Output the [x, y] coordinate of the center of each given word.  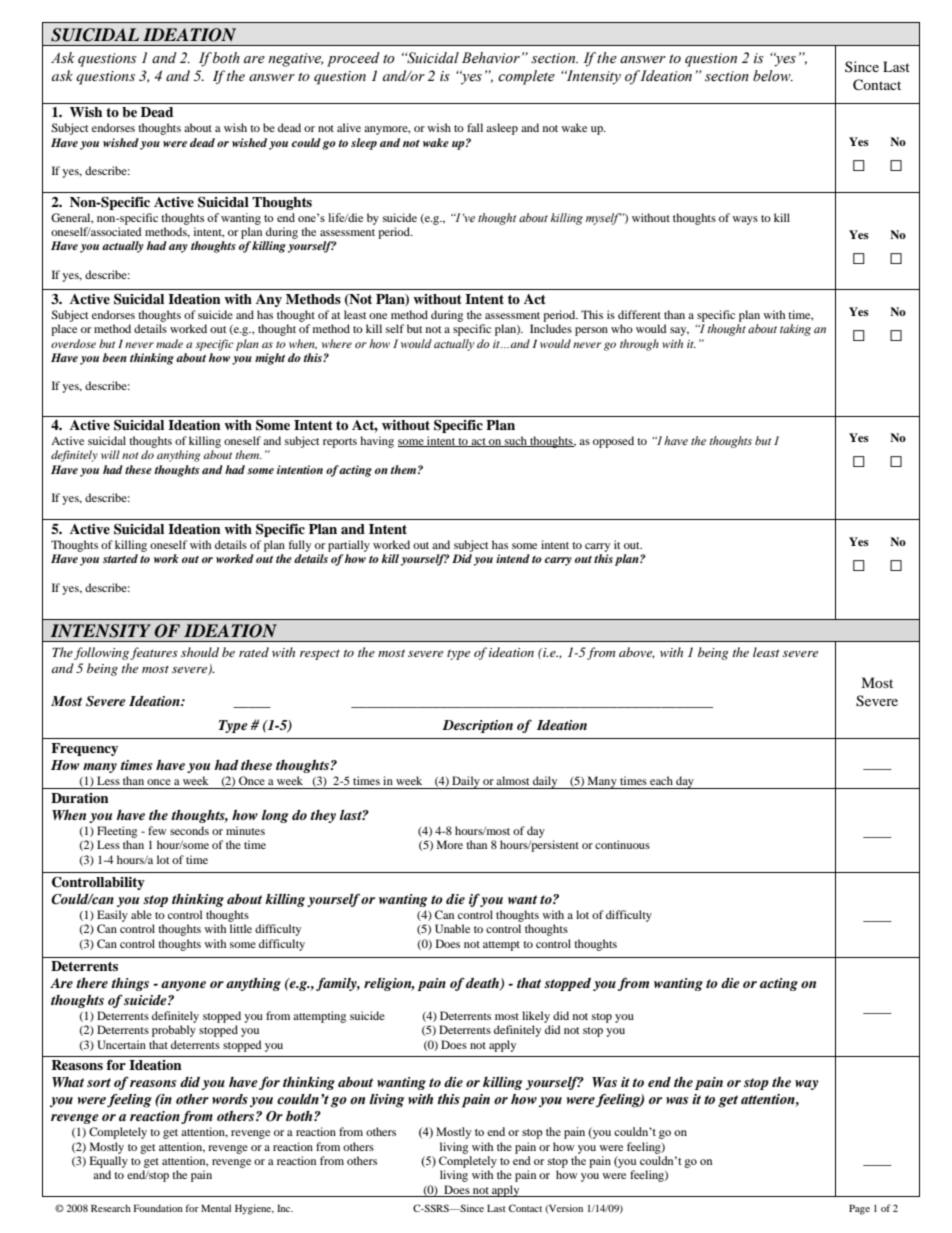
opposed [613, 442]
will [110, 454]
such [516, 441]
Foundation [158, 1208]
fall [475, 127]
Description [477, 726]
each [661, 780]
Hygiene [254, 1209]
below [773, 76]
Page [859, 1209]
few [157, 830]
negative [295, 60]
